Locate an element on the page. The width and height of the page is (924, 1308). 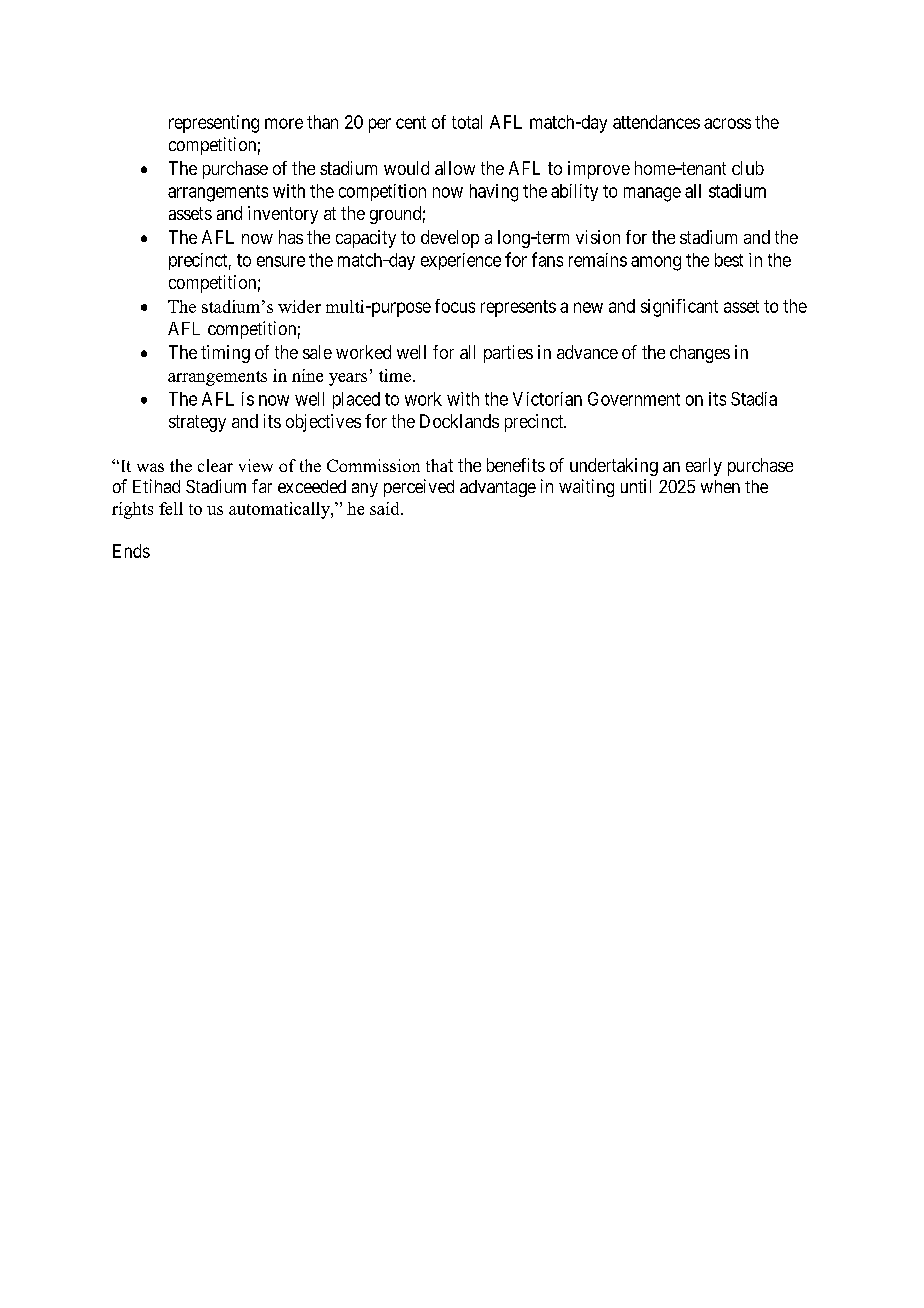
changes is located at coordinates (700, 354).
